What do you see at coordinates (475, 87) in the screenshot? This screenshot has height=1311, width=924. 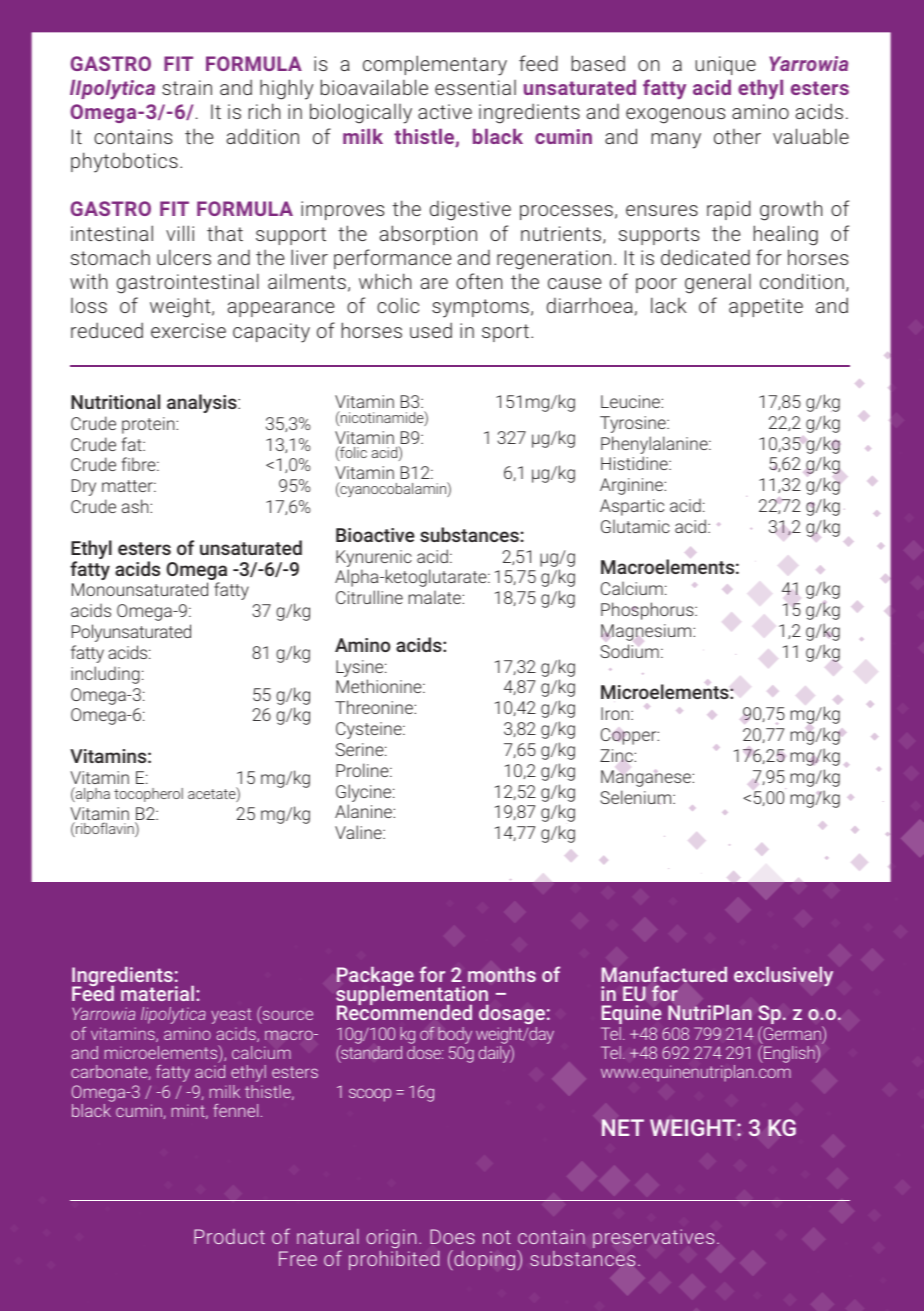 I see `essential` at bounding box center [475, 87].
